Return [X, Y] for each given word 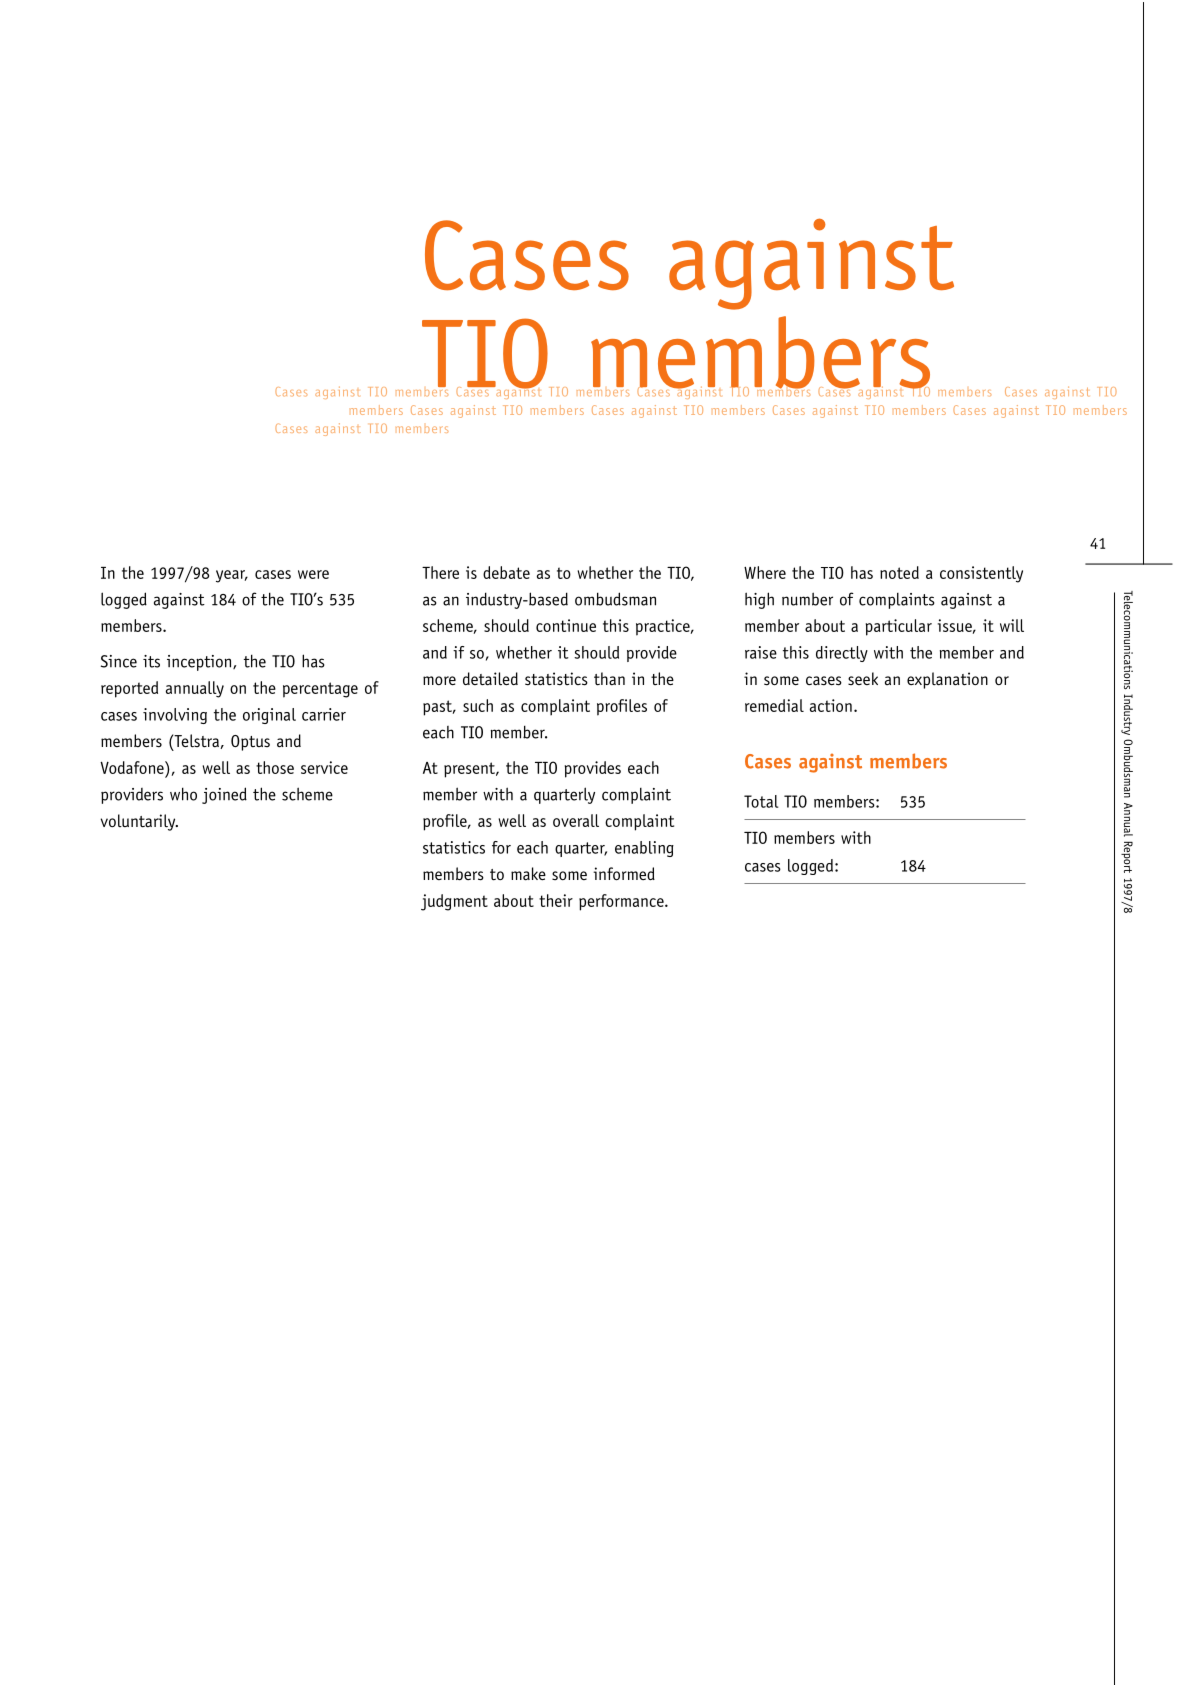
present [470, 770]
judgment [454, 902]
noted [899, 572]
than [609, 679]
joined [224, 795]
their [556, 900]
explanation [947, 680]
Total [761, 801]
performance [622, 902]
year [232, 576]
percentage [320, 690]
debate [506, 572]
